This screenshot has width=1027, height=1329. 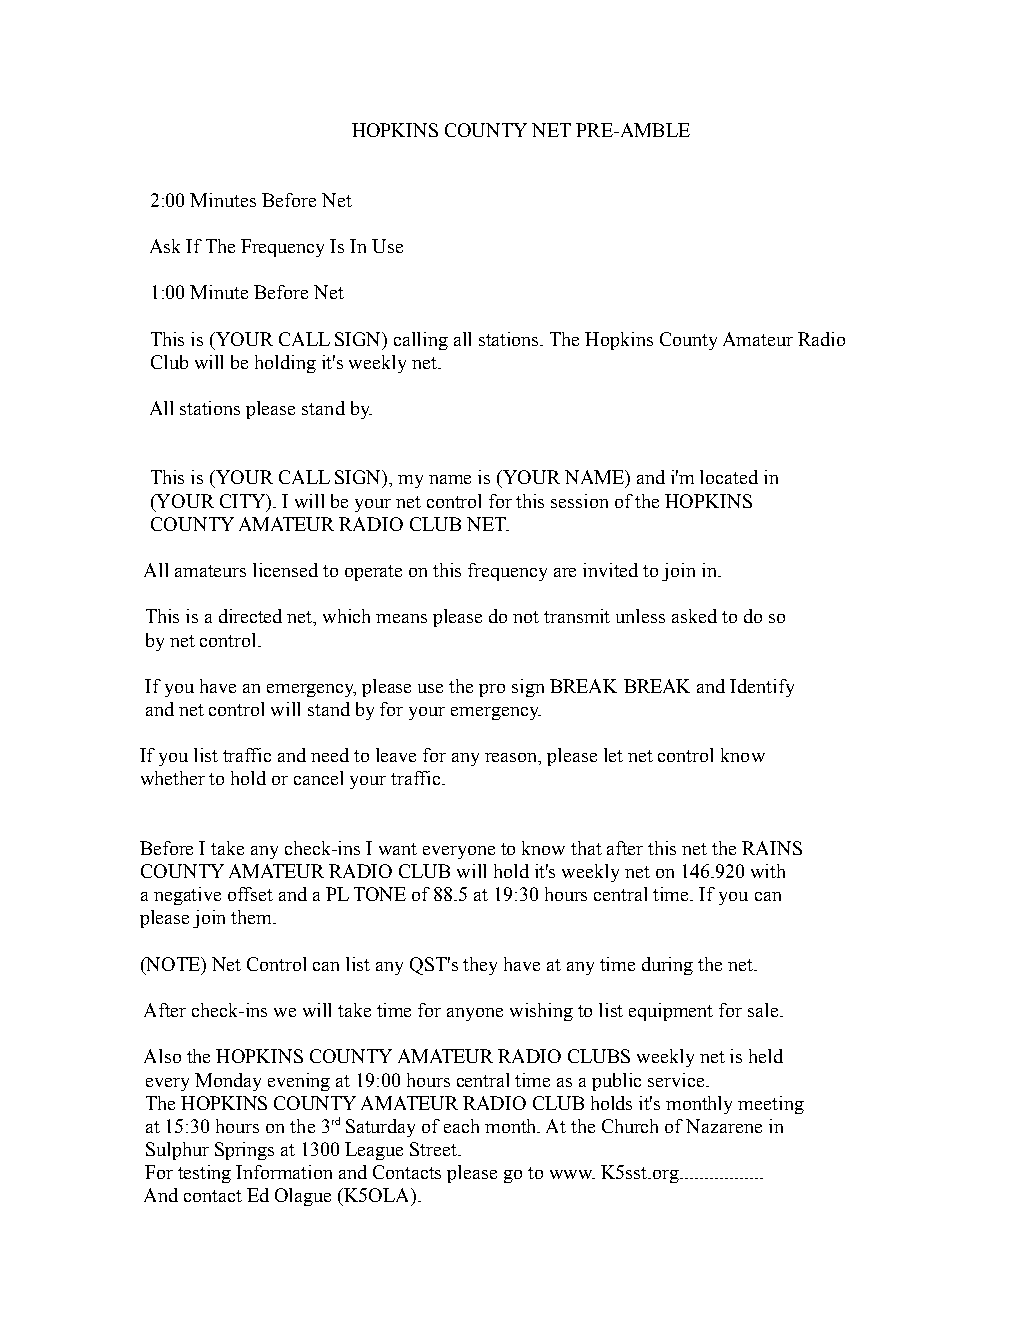 I want to click on Street, so click(x=435, y=1149).
